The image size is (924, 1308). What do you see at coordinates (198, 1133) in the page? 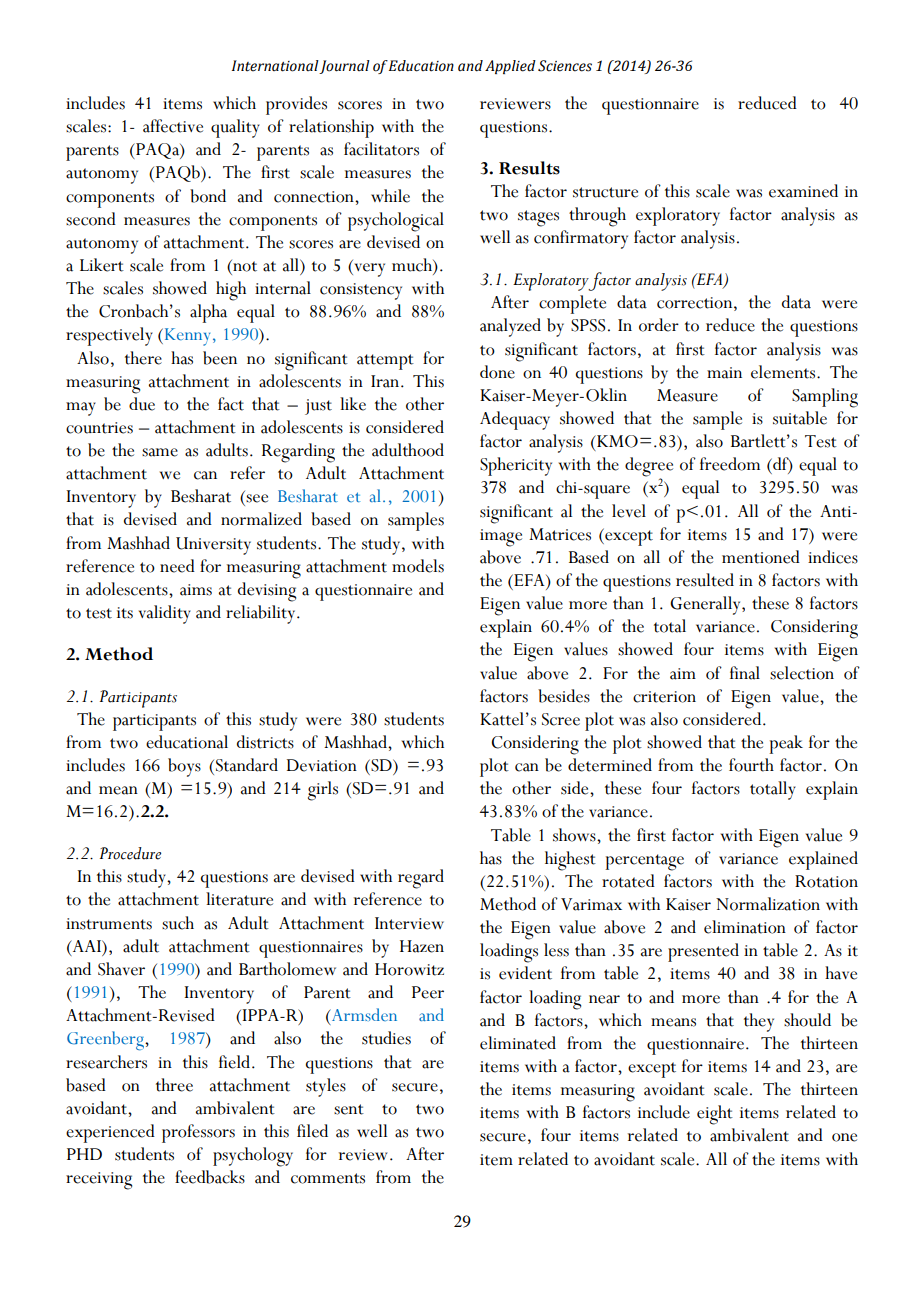
I see `professors` at bounding box center [198, 1133].
